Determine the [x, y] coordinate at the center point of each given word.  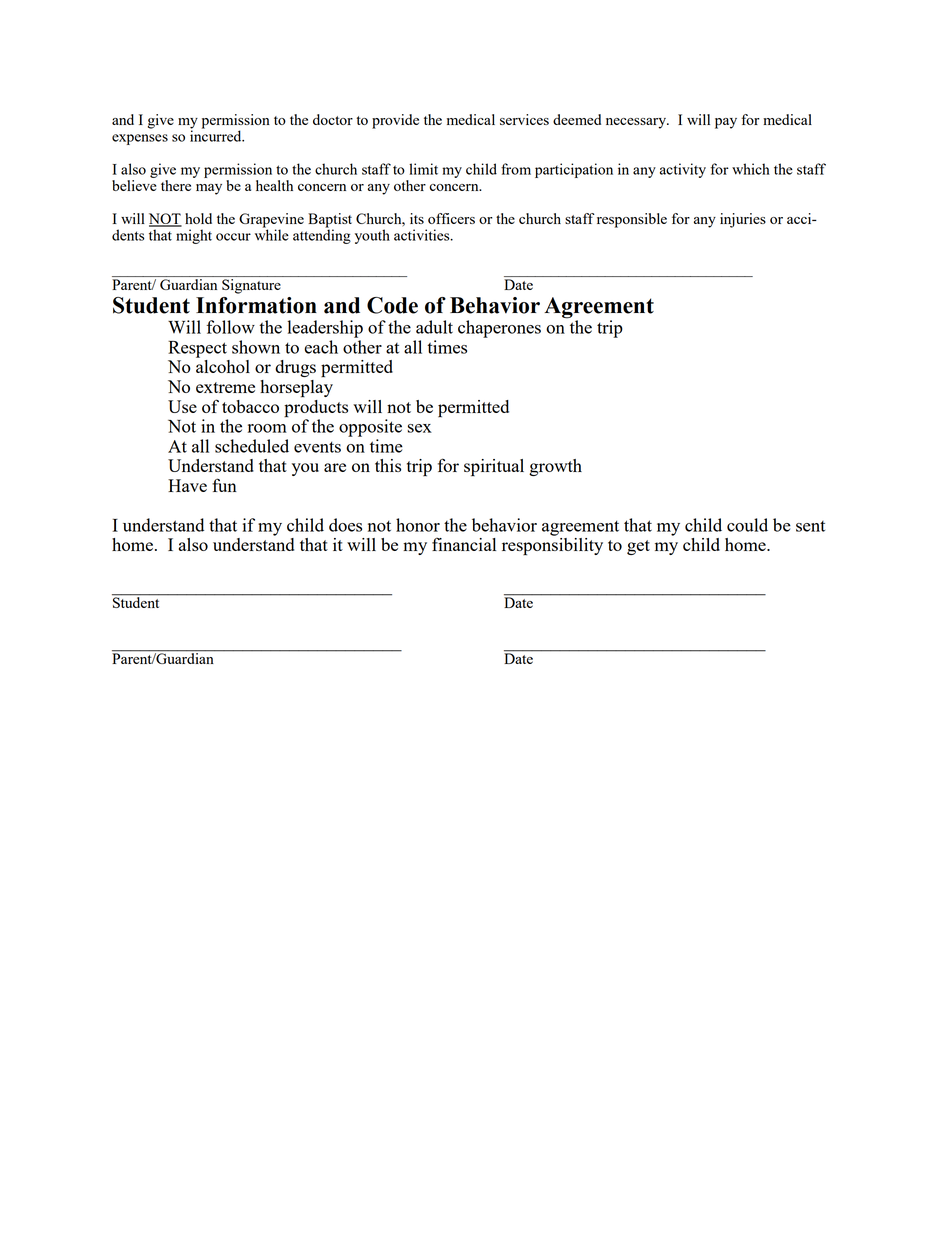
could [747, 525]
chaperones [499, 329]
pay [726, 123]
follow [230, 327]
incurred [217, 135]
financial [464, 544]
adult [434, 327]
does [345, 525]
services [524, 119]
